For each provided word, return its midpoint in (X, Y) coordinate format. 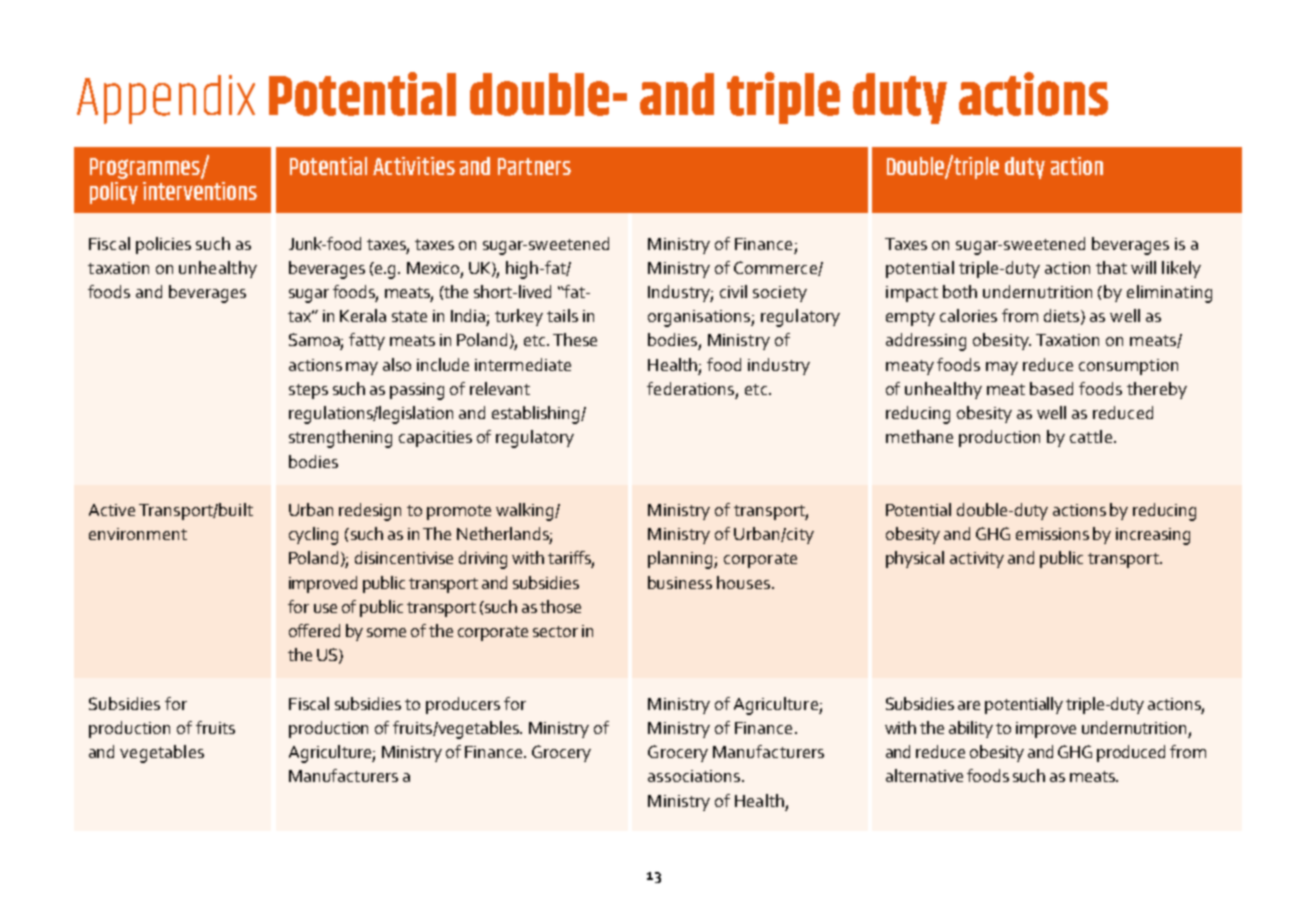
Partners (534, 166)
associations (695, 776)
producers (463, 705)
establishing (537, 415)
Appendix (166, 99)
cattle (1091, 436)
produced (1131, 753)
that (1111, 267)
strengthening (340, 439)
